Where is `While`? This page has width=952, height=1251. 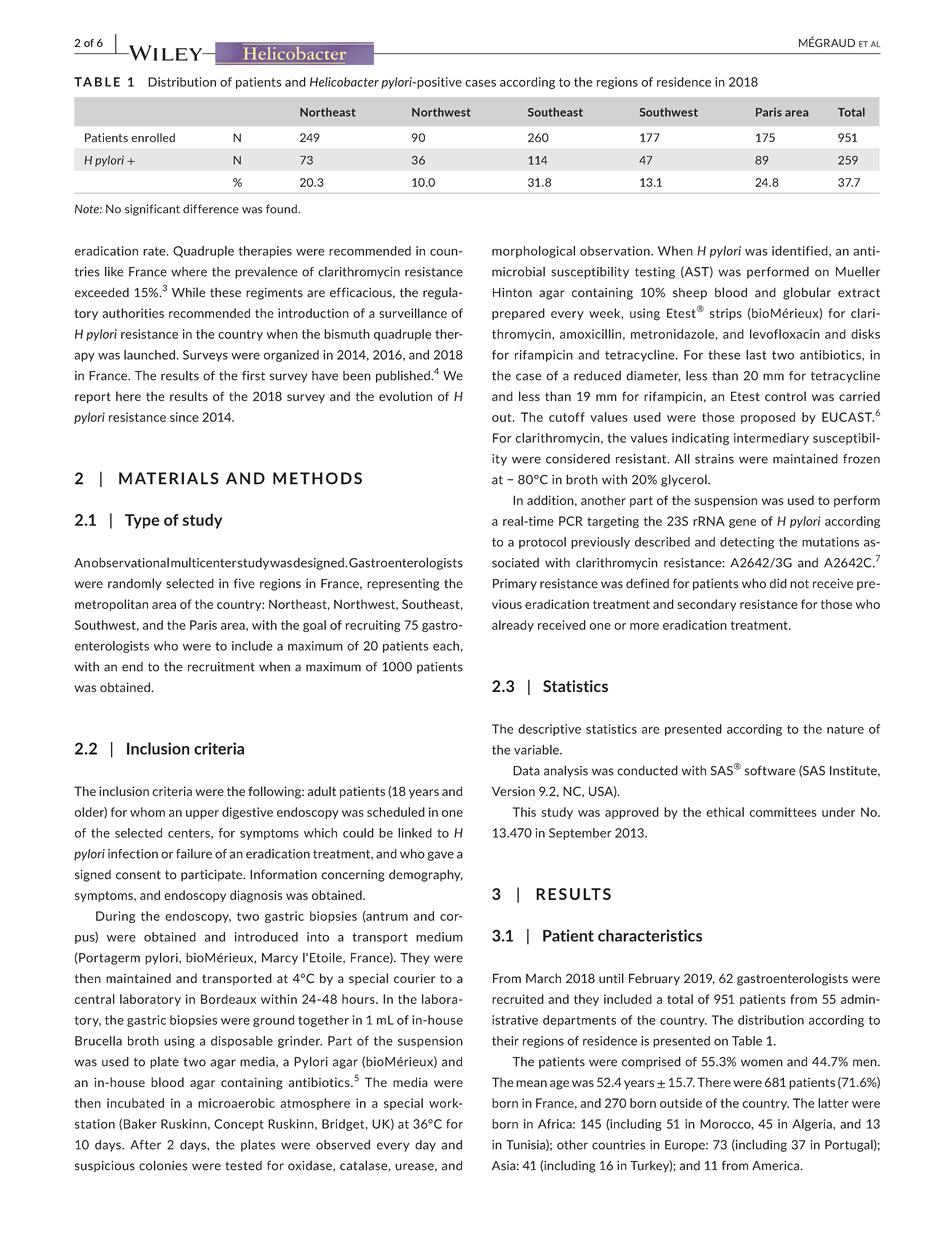 While is located at coordinates (188, 292).
